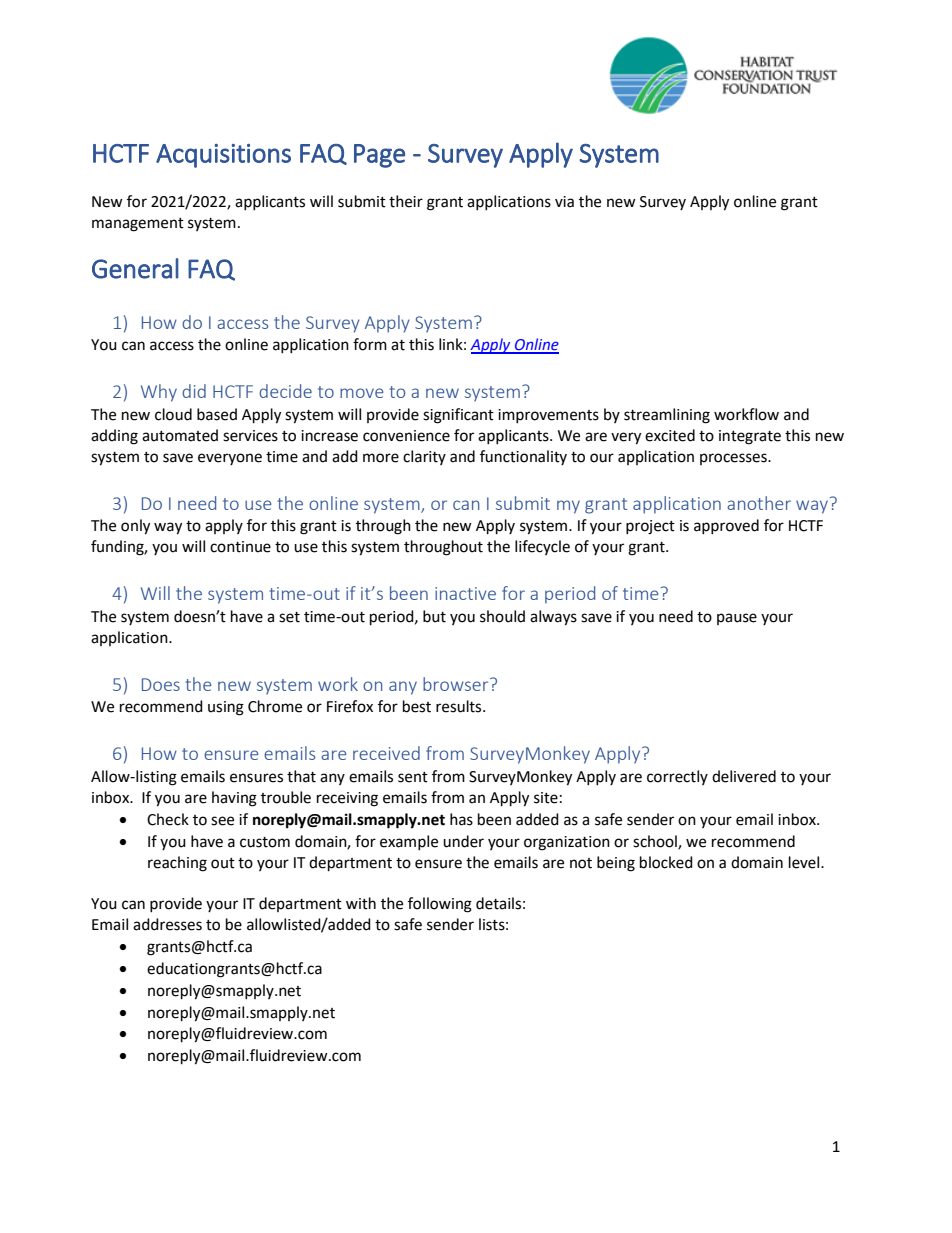 This screenshot has width=952, height=1233. Describe the element at coordinates (226, 708) in the screenshot. I see `using` at that location.
